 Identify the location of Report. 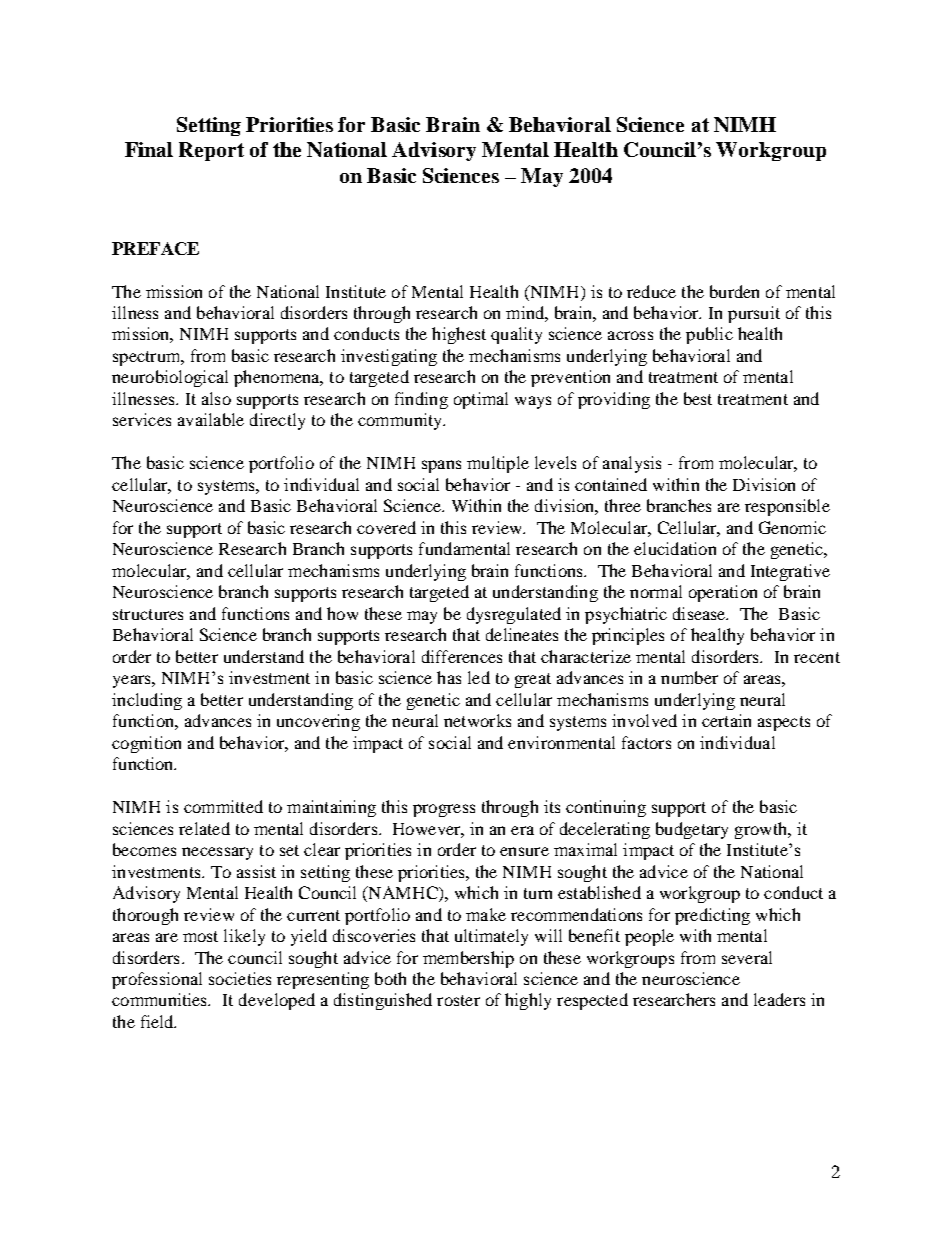
(211, 151).
